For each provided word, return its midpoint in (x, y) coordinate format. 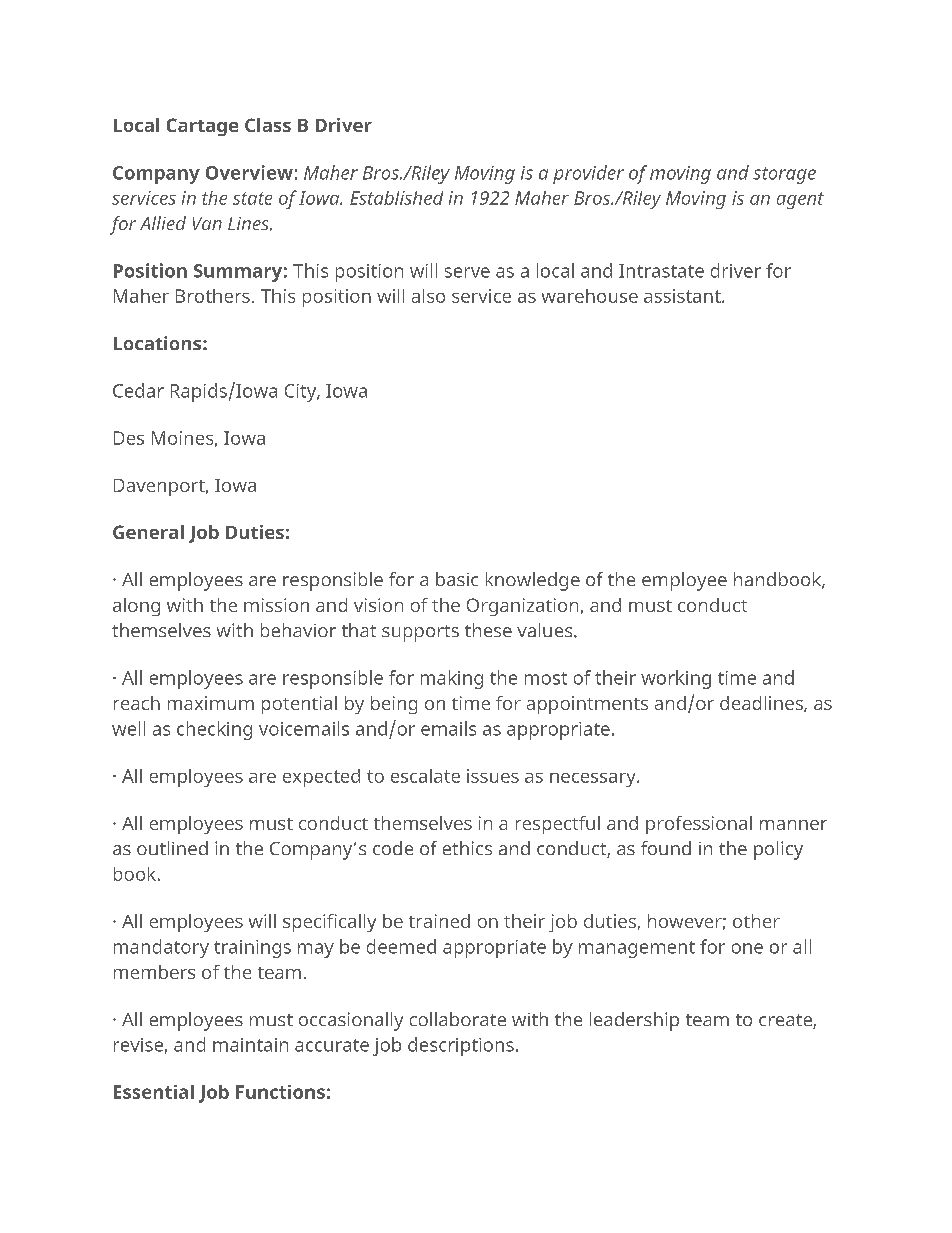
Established (396, 198)
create (786, 1021)
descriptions (461, 1046)
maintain (250, 1045)
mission (276, 605)
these (488, 630)
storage (784, 175)
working (676, 679)
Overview (249, 172)
